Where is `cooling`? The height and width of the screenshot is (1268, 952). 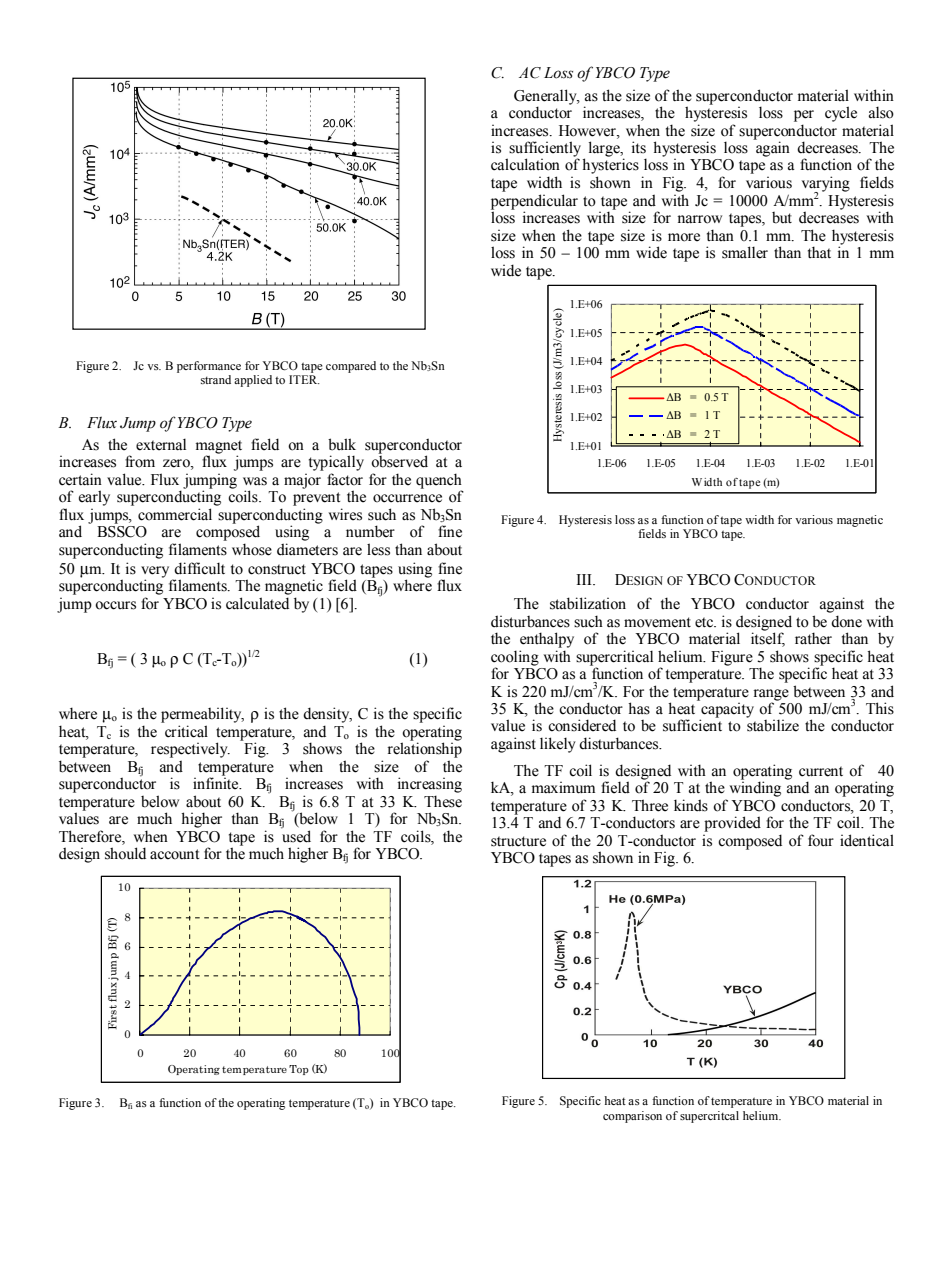 cooling is located at coordinates (515, 658).
